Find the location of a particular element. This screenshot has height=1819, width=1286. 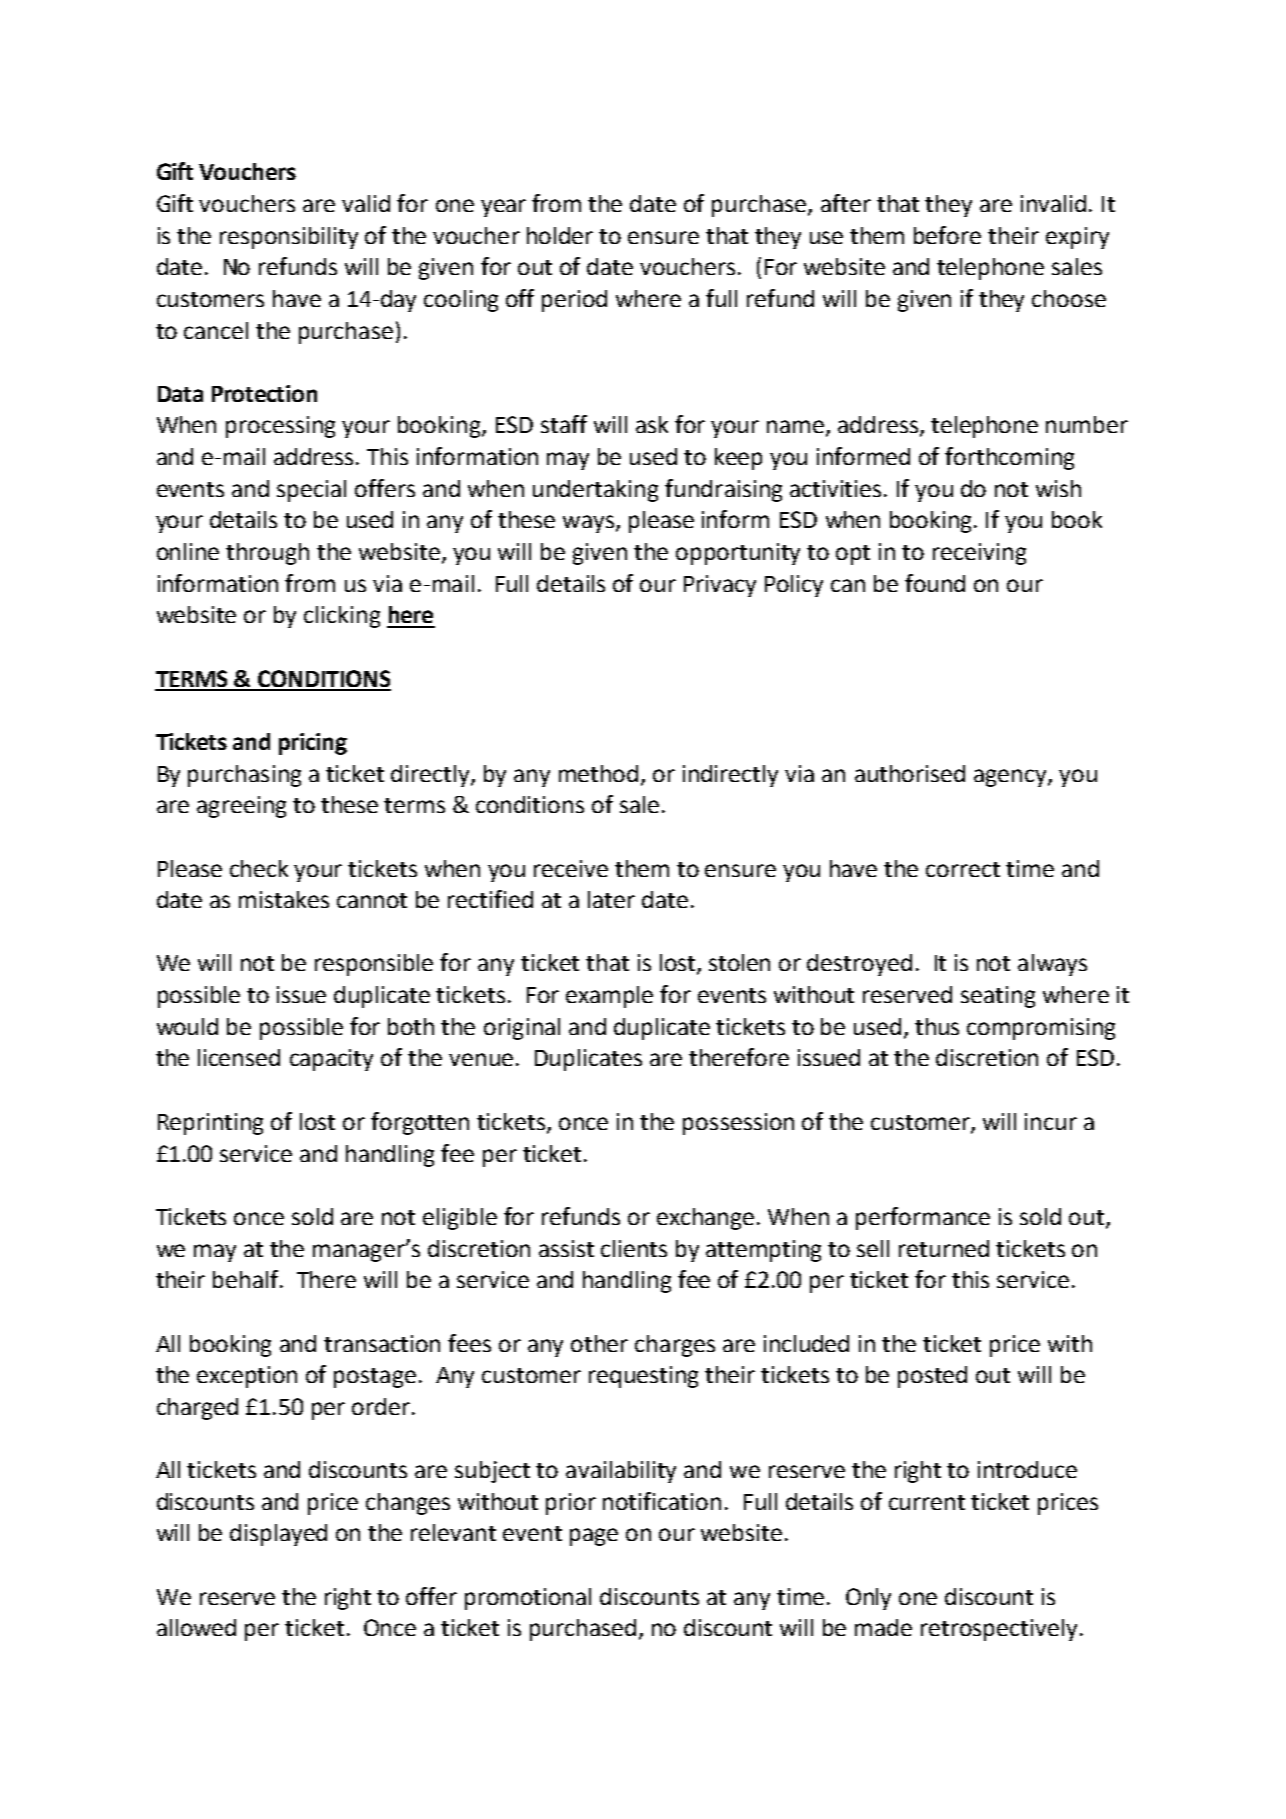

page is located at coordinates (594, 1537).
